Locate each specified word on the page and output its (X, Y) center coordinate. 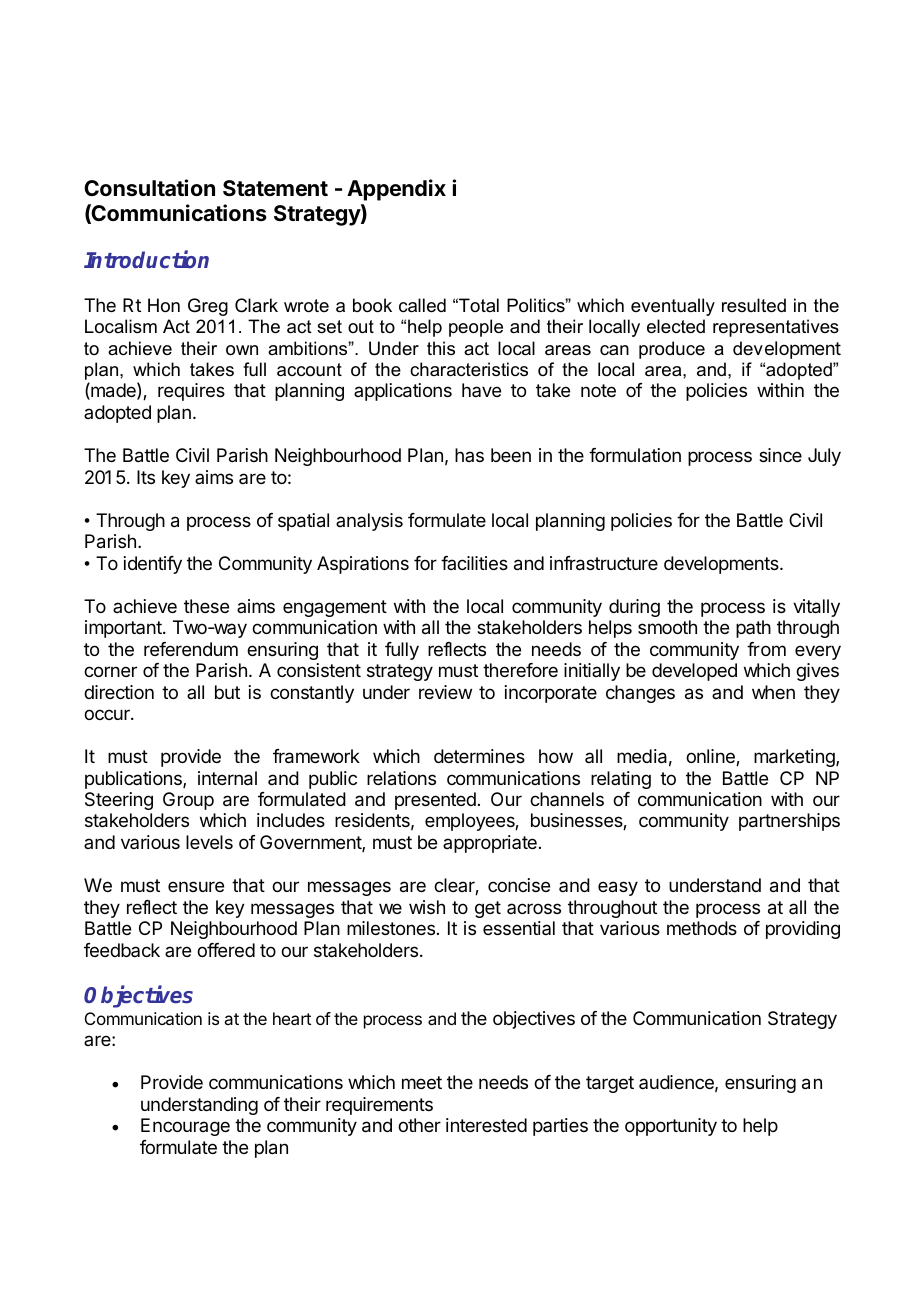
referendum (191, 649)
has (469, 455)
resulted (754, 305)
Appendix (396, 190)
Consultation (149, 188)
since (780, 455)
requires (191, 392)
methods (702, 928)
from (766, 649)
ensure (196, 886)
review (445, 692)
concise (519, 885)
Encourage (185, 1127)
